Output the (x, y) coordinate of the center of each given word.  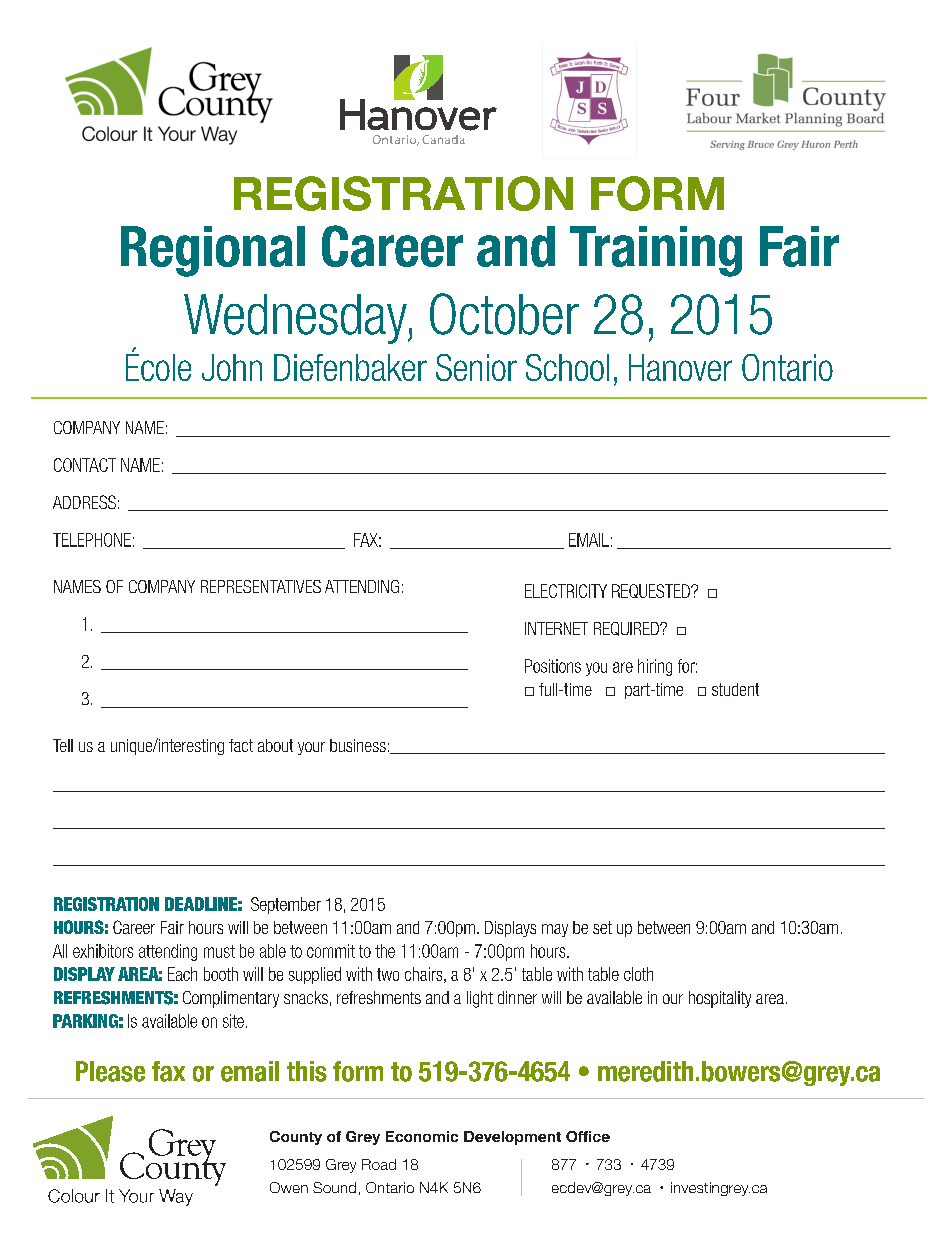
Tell (63, 745)
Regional (213, 251)
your (311, 748)
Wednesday (296, 319)
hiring (655, 667)
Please (110, 1071)
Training (656, 251)
